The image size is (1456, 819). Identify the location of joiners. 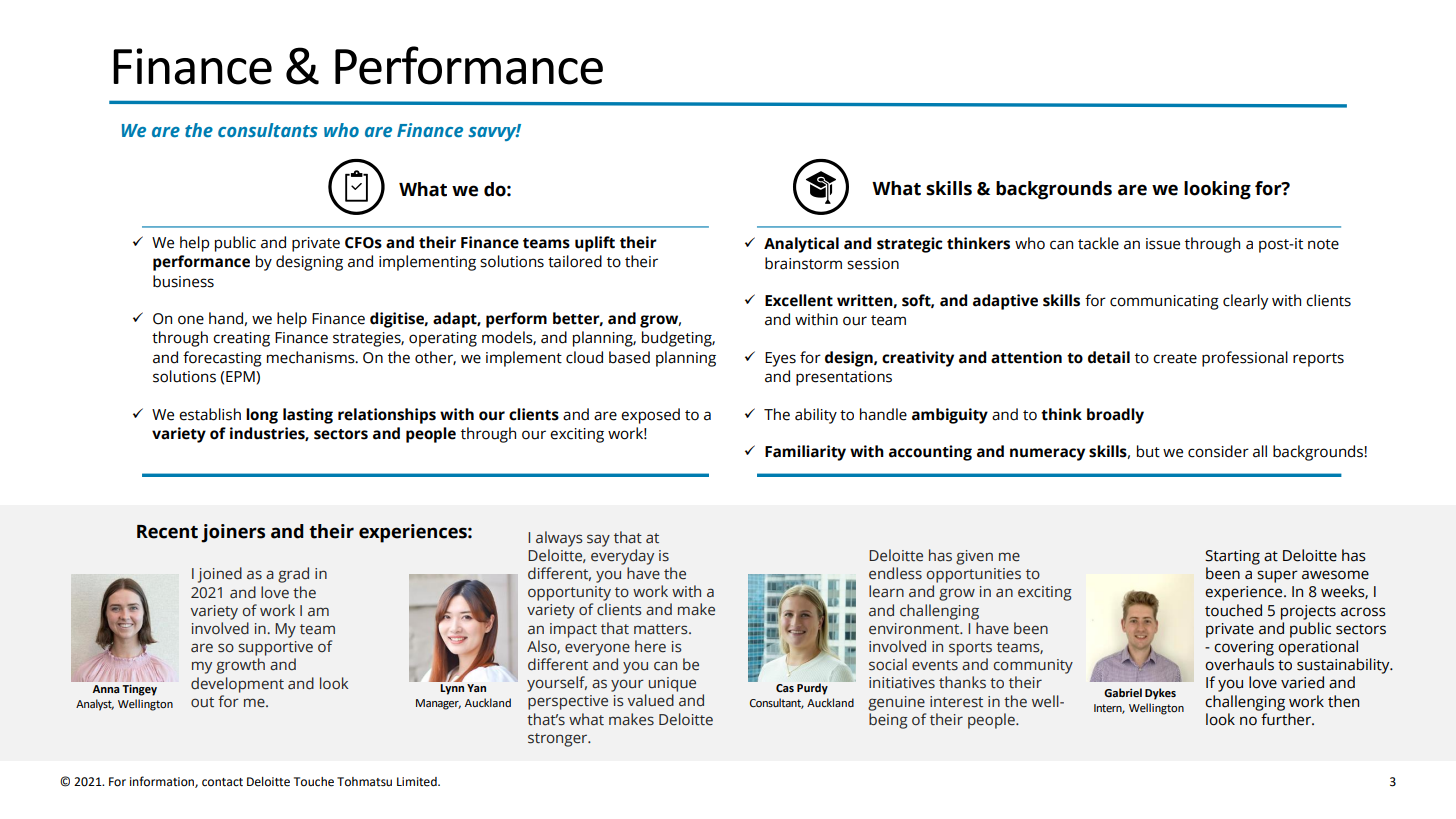
(233, 533).
